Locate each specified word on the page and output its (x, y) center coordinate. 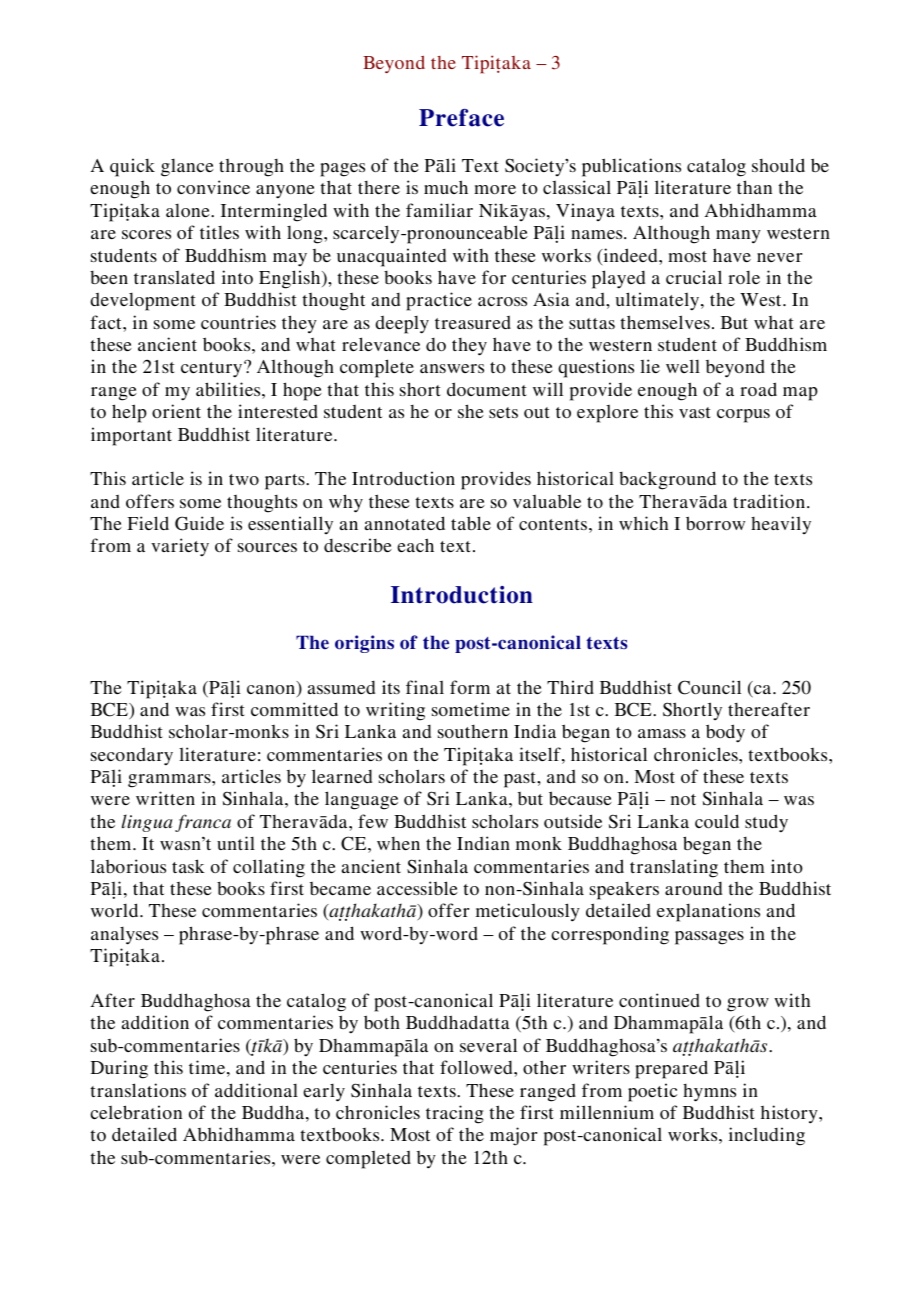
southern (473, 731)
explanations (708, 912)
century (213, 369)
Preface (461, 118)
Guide (199, 523)
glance (187, 168)
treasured (473, 322)
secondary (132, 757)
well (683, 366)
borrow (715, 523)
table (471, 523)
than (754, 187)
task (188, 866)
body (725, 733)
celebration (136, 1112)
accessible (417, 888)
